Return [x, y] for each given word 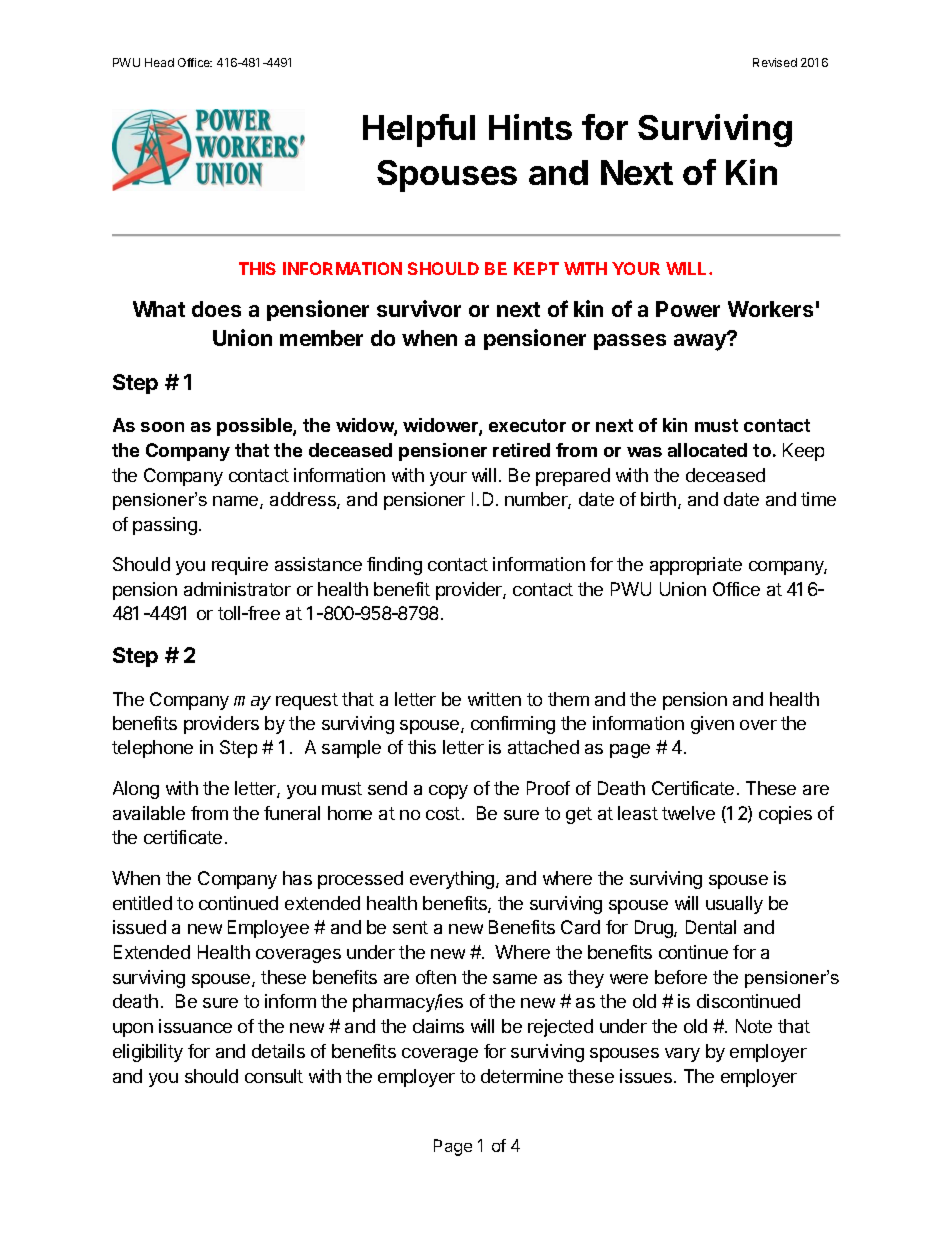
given [712, 725]
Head [159, 62]
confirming [513, 725]
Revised [775, 62]
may [252, 703]
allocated [707, 450]
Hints [530, 127]
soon [162, 427]
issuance [195, 1026]
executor [527, 425]
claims [438, 1026]
